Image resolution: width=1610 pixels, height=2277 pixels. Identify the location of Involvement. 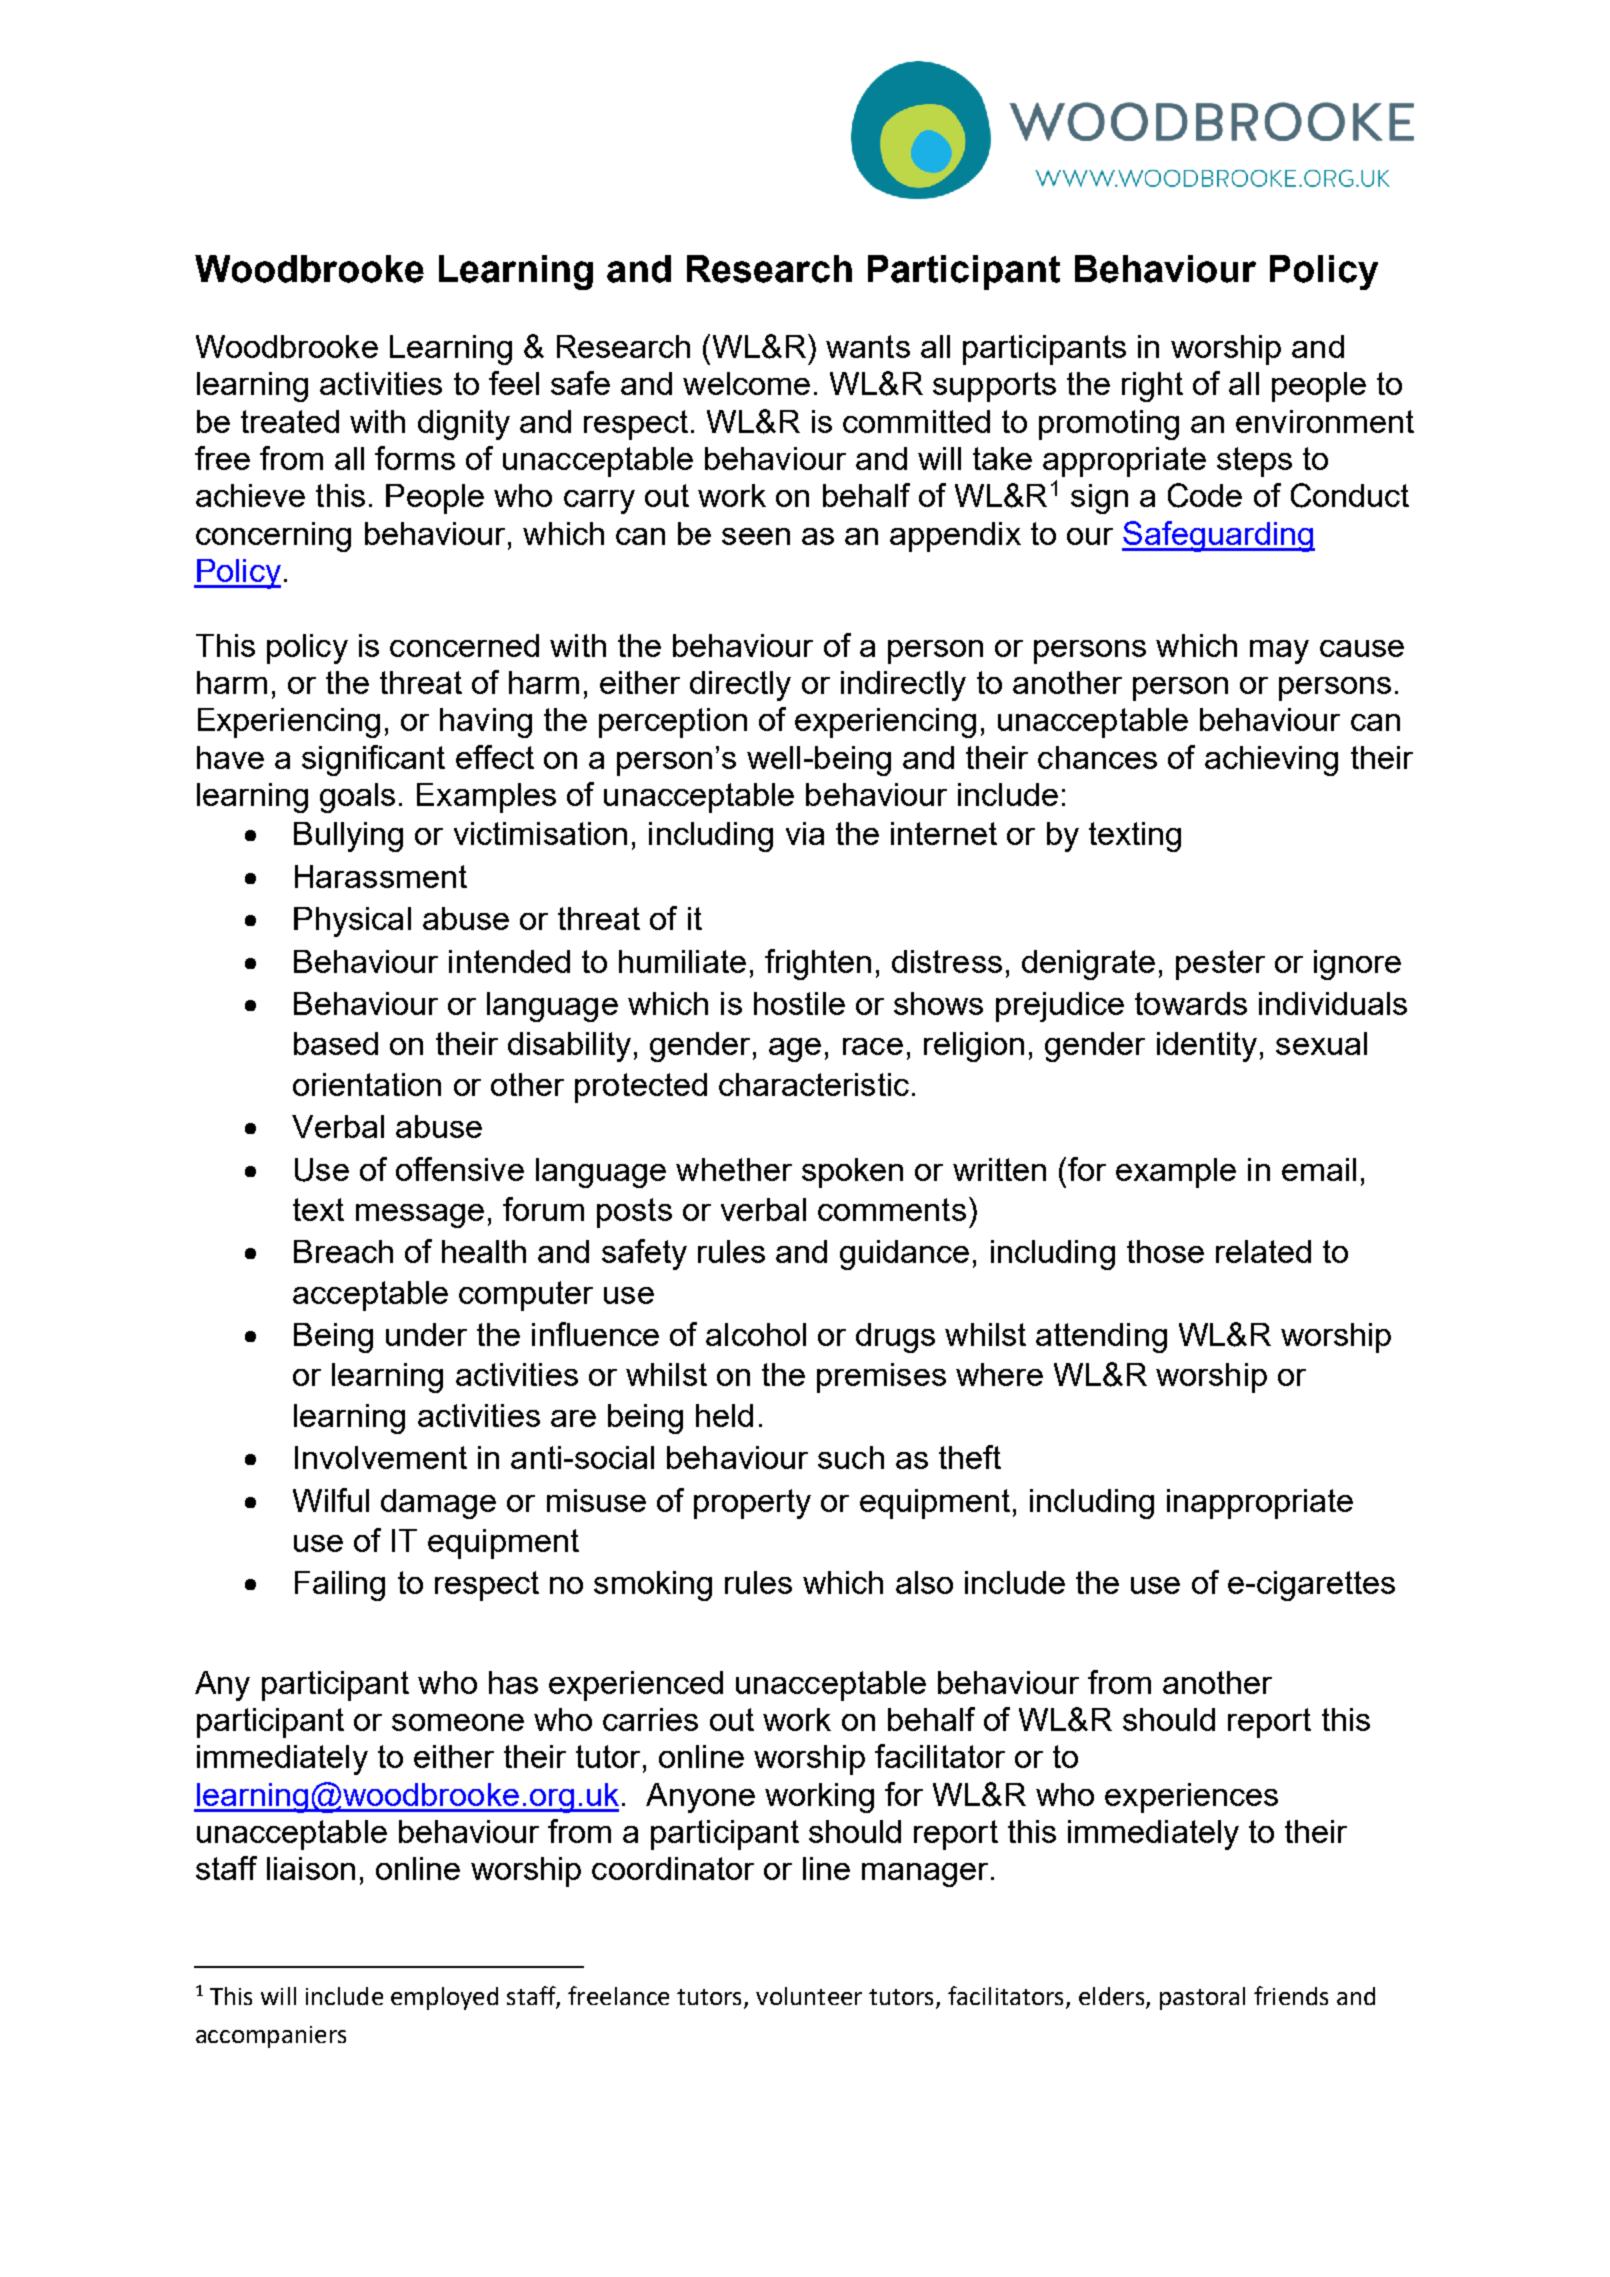
(381, 1457).
